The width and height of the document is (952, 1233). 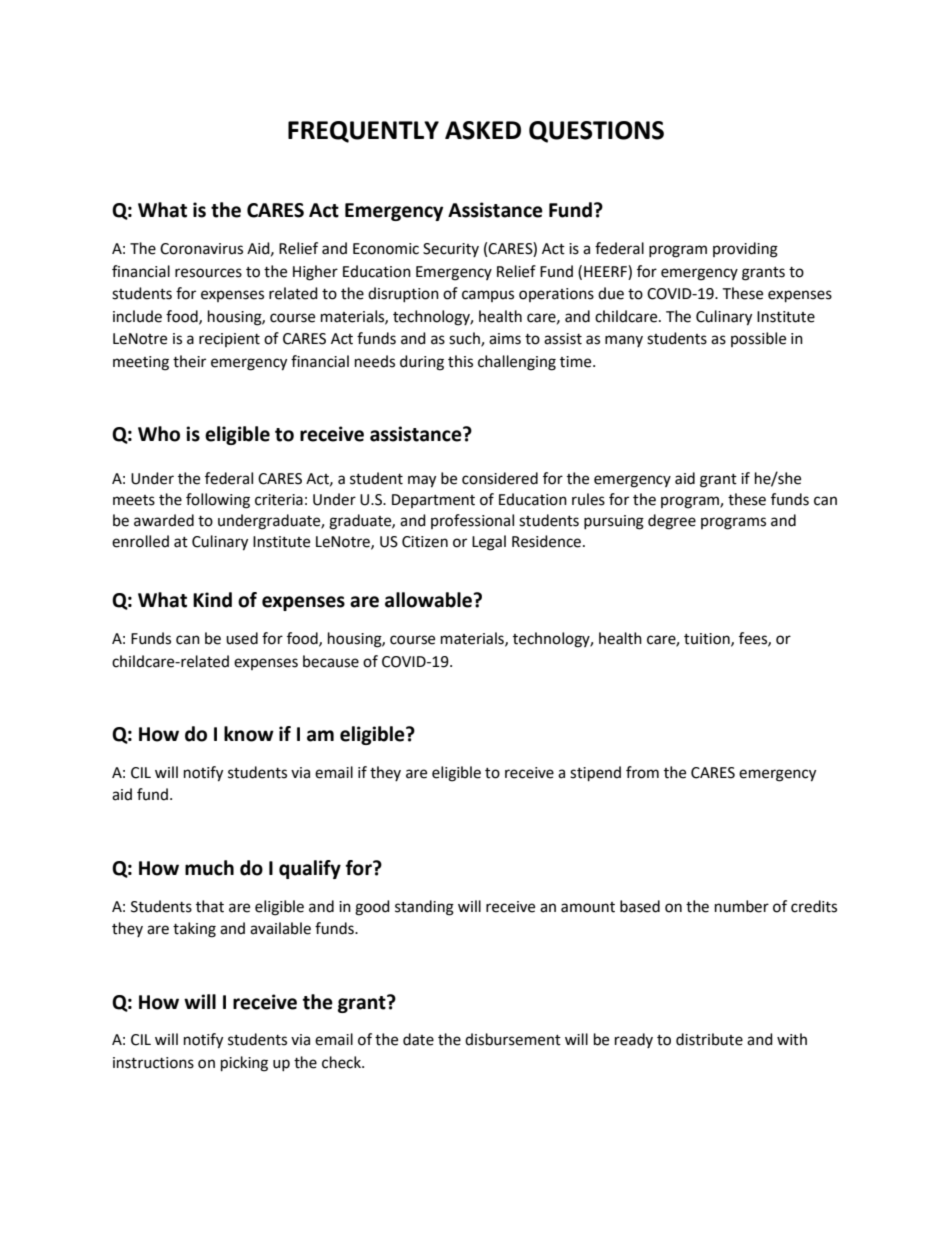 What do you see at coordinates (229, 340) in the document?
I see `recipient` at bounding box center [229, 340].
